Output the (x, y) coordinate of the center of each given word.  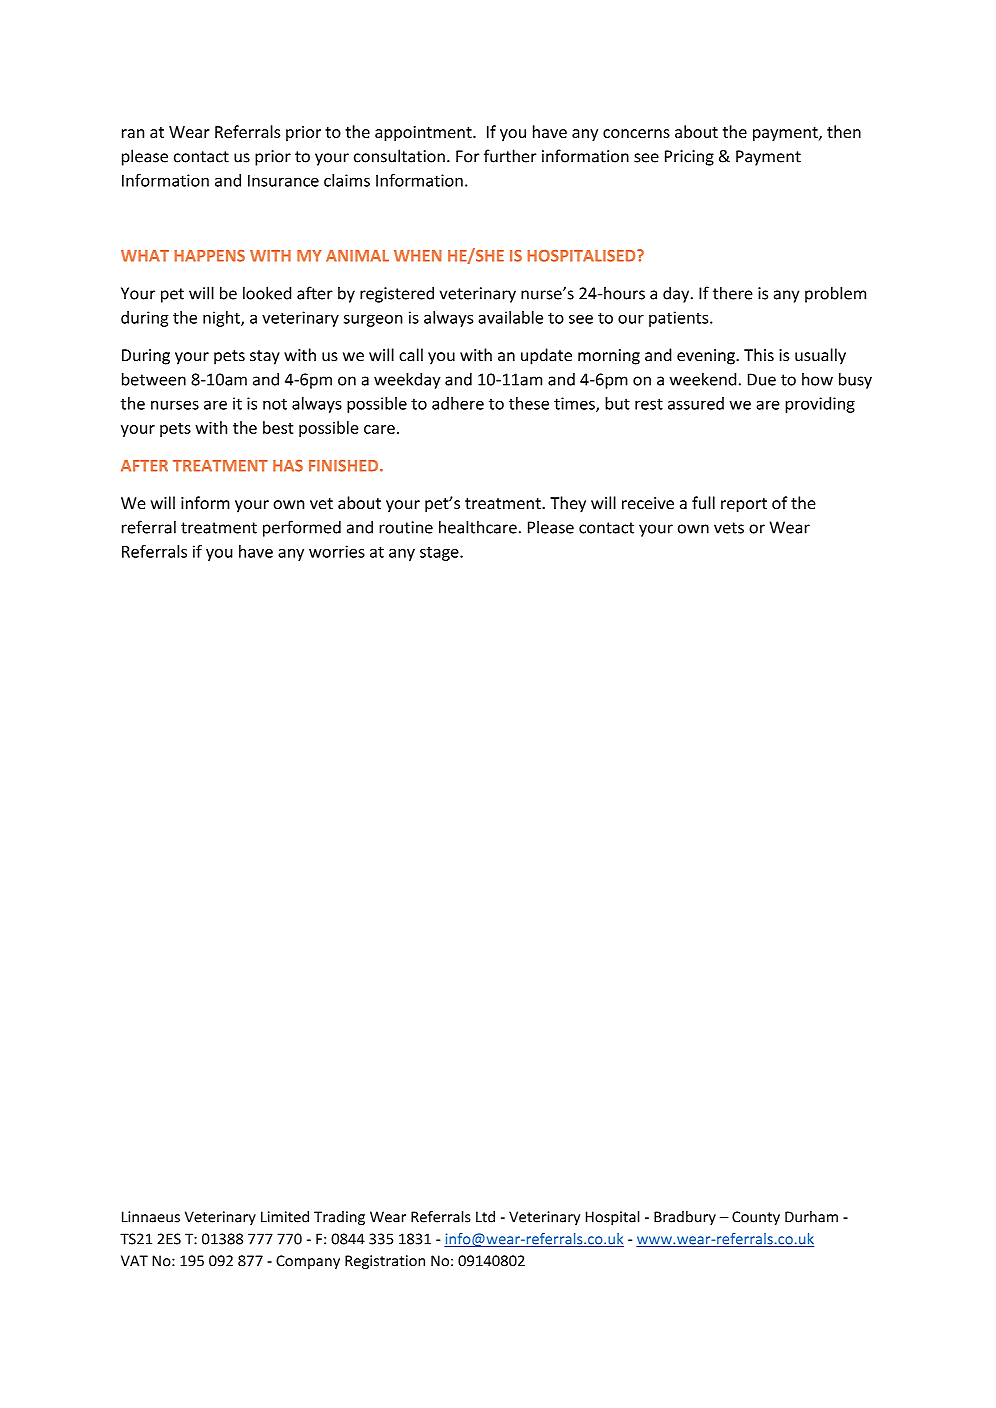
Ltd (485, 1217)
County (756, 1218)
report (744, 505)
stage (440, 554)
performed (302, 528)
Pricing (689, 158)
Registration (385, 1262)
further (510, 156)
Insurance (283, 180)
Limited (285, 1217)
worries (337, 551)
